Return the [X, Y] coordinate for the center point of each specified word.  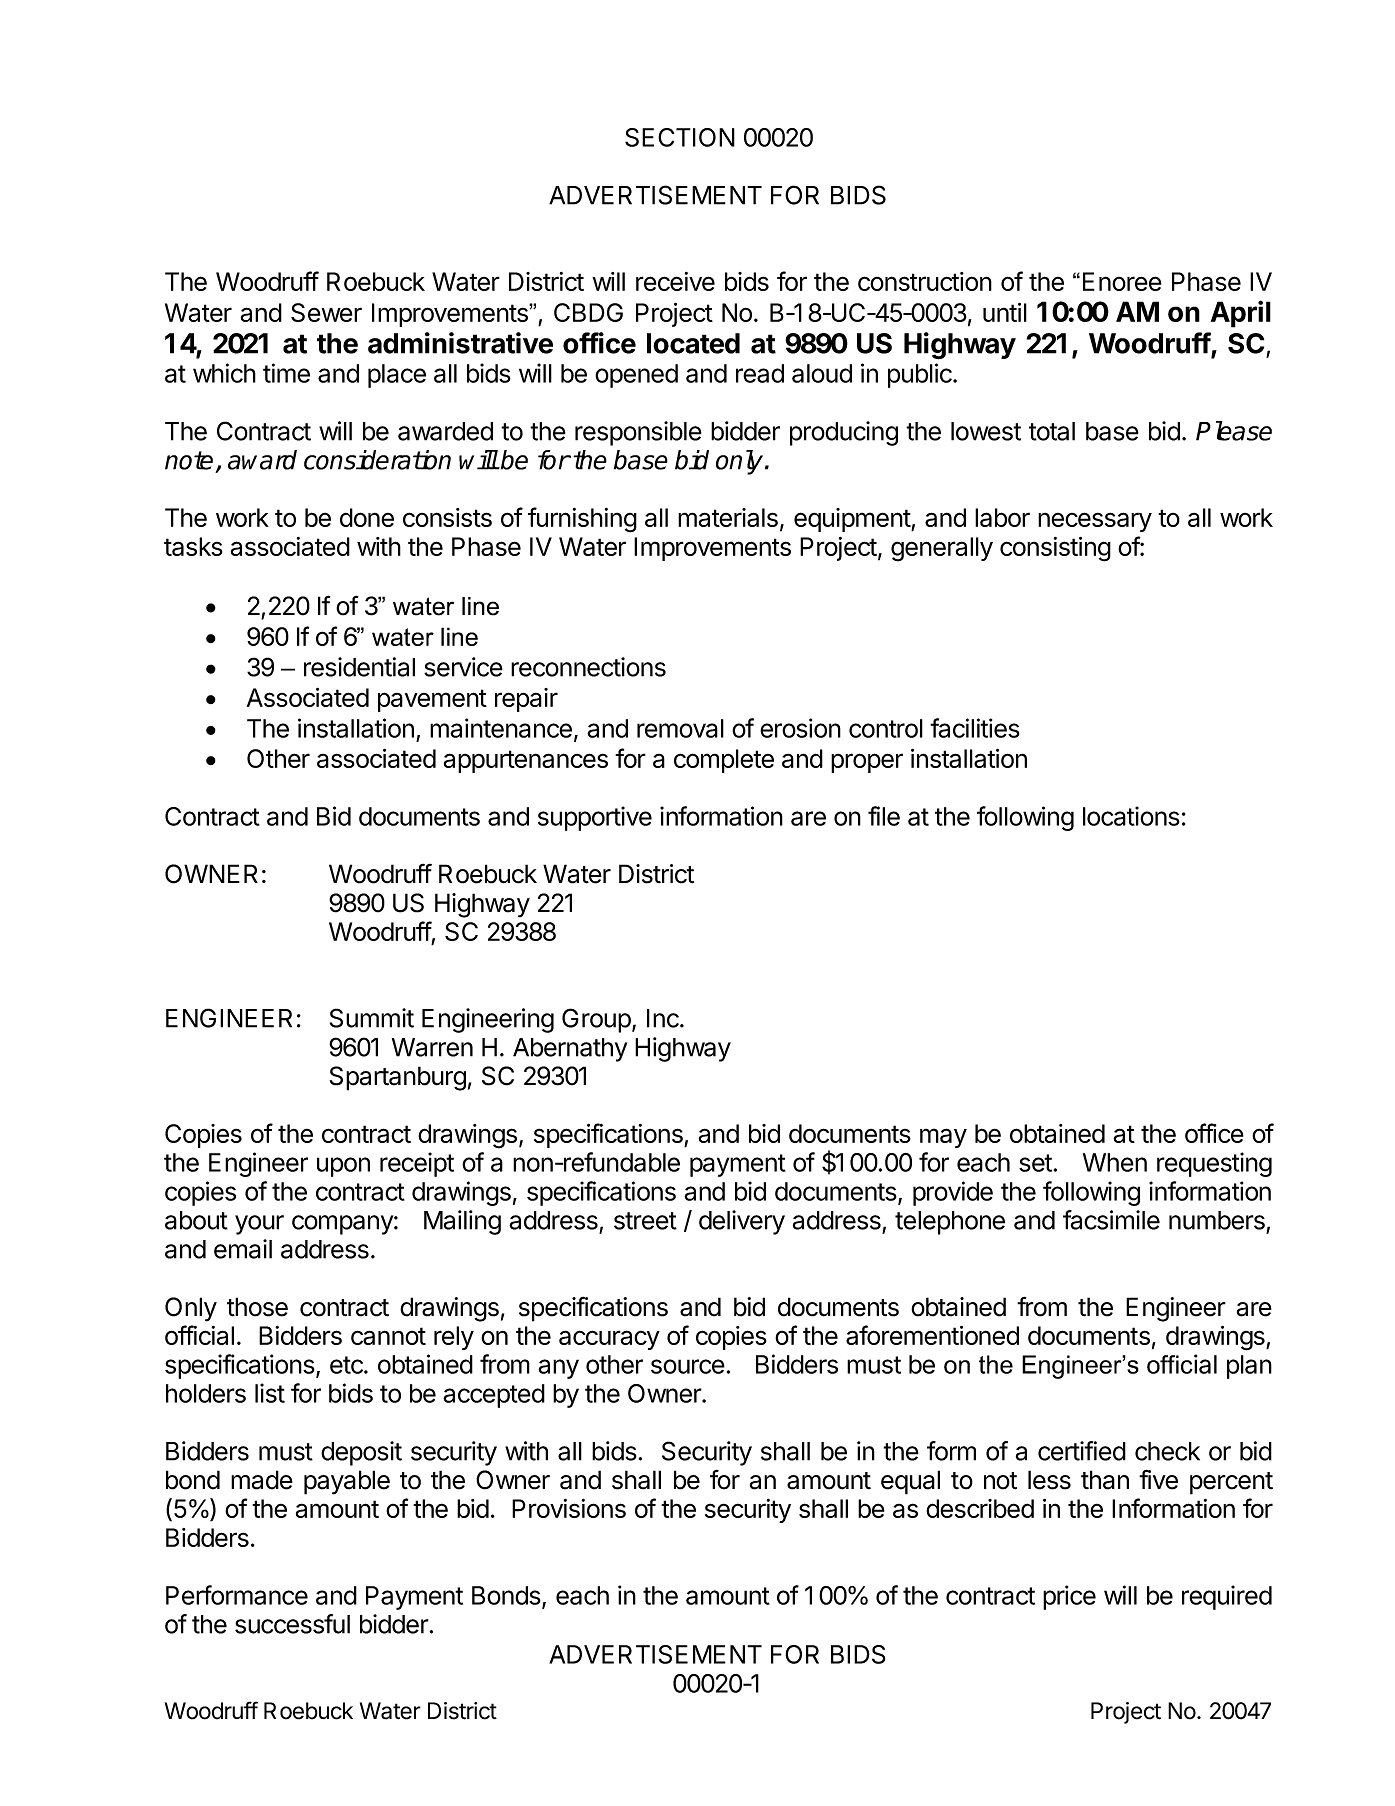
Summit [372, 1018]
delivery [742, 1222]
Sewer [326, 312]
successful [292, 1624]
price [1069, 1597]
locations [1131, 816]
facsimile [1111, 1220]
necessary [1095, 522]
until [1005, 312]
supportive [595, 818]
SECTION [680, 137]
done [367, 517]
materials [728, 517]
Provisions [569, 1508]
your [259, 1225]
